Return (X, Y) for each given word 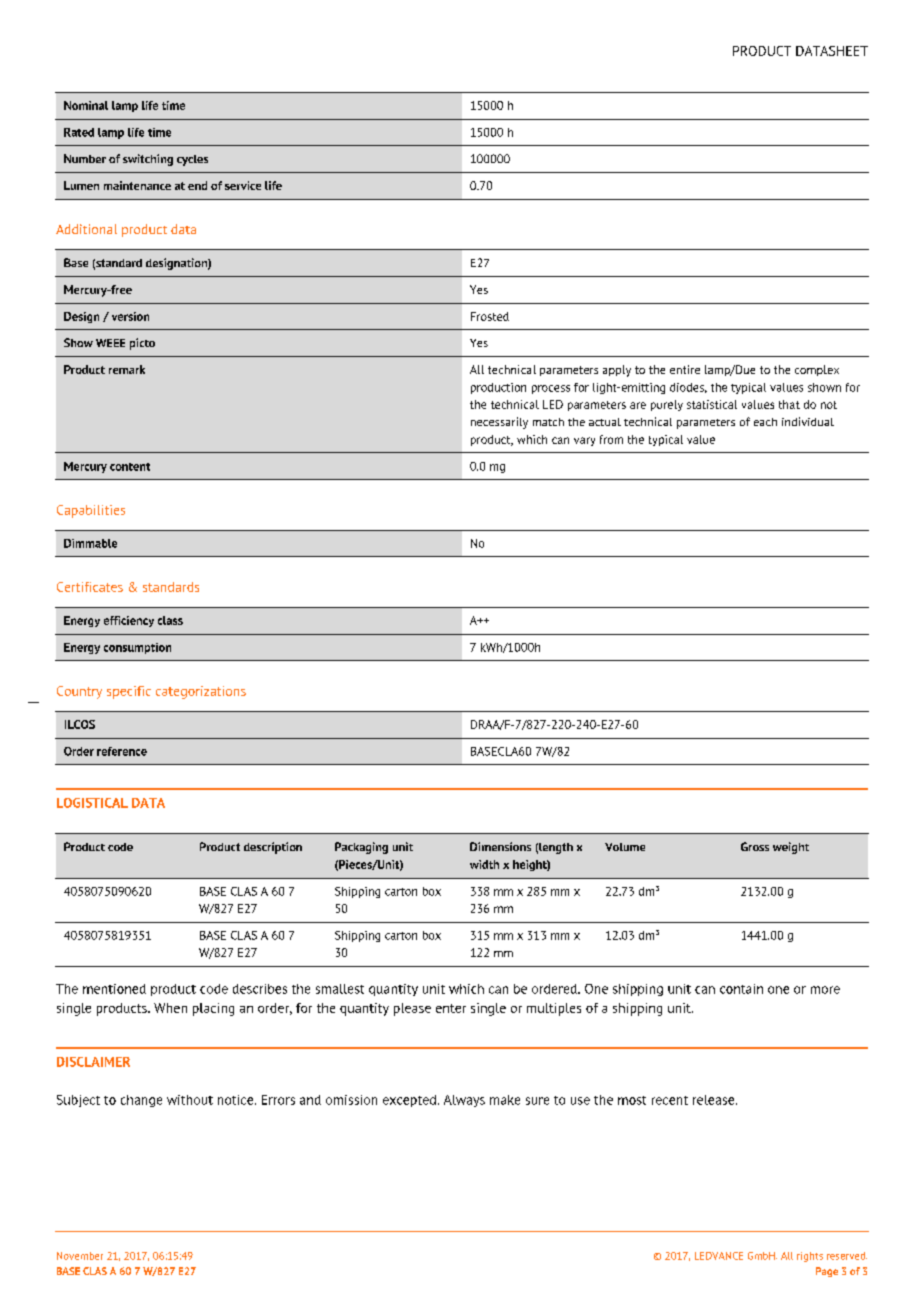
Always (464, 1101)
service (243, 185)
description (273, 848)
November (80, 1256)
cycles (192, 160)
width (484, 864)
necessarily (499, 423)
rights (810, 1257)
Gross (755, 846)
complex (817, 370)
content (130, 467)
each (765, 422)
